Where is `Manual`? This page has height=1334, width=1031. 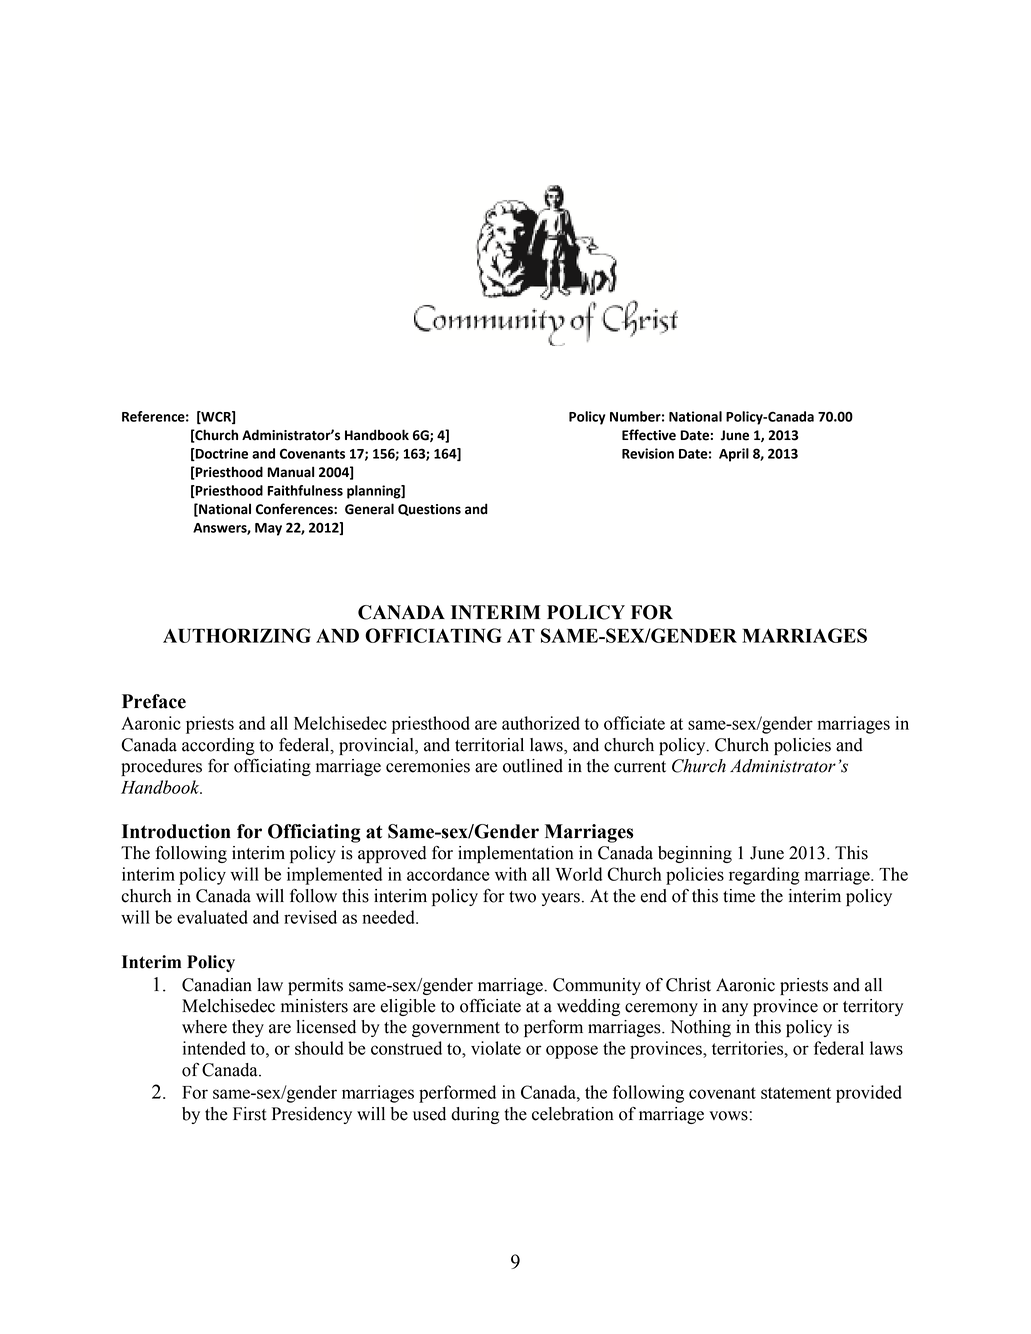
Manual is located at coordinates (290, 472).
